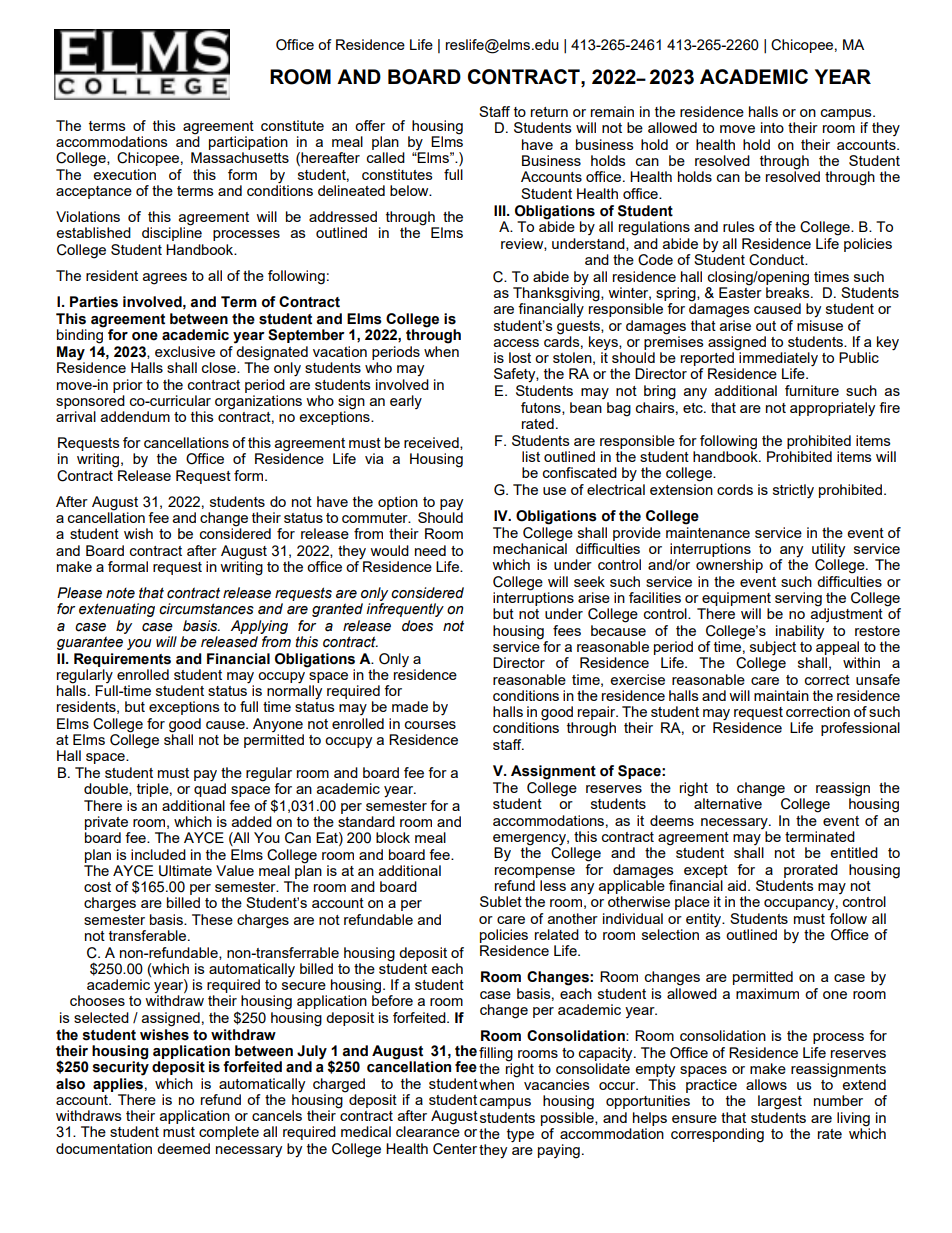 The image size is (952, 1233). What do you see at coordinates (520, 1136) in the screenshot?
I see `type` at bounding box center [520, 1136].
